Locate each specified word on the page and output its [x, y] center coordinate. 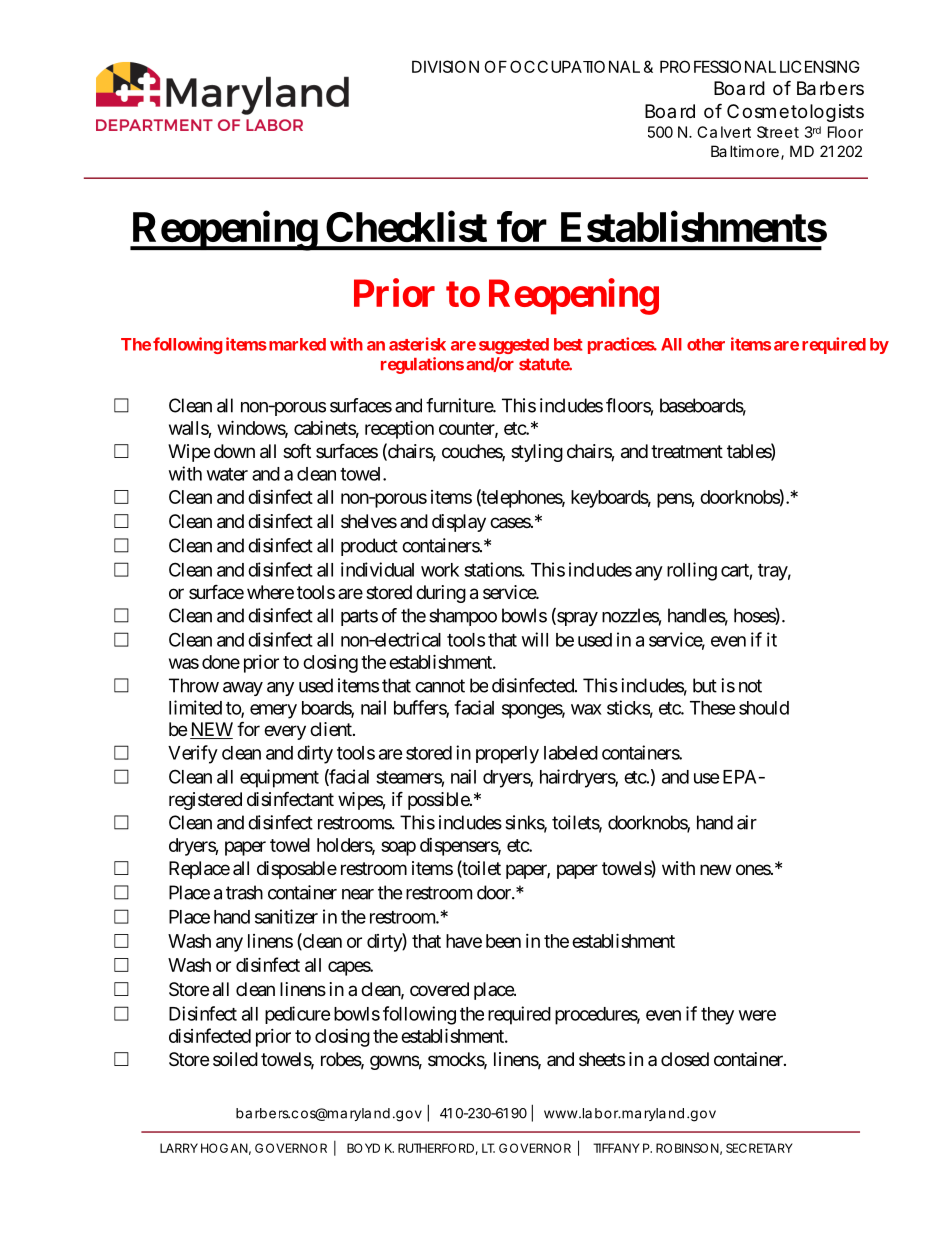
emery [273, 711]
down [234, 451]
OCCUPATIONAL [575, 66]
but [705, 685]
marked [296, 344]
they [717, 1016]
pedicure [298, 1015]
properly [507, 755]
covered [439, 989]
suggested [514, 346]
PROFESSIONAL [718, 66]
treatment [687, 452]
